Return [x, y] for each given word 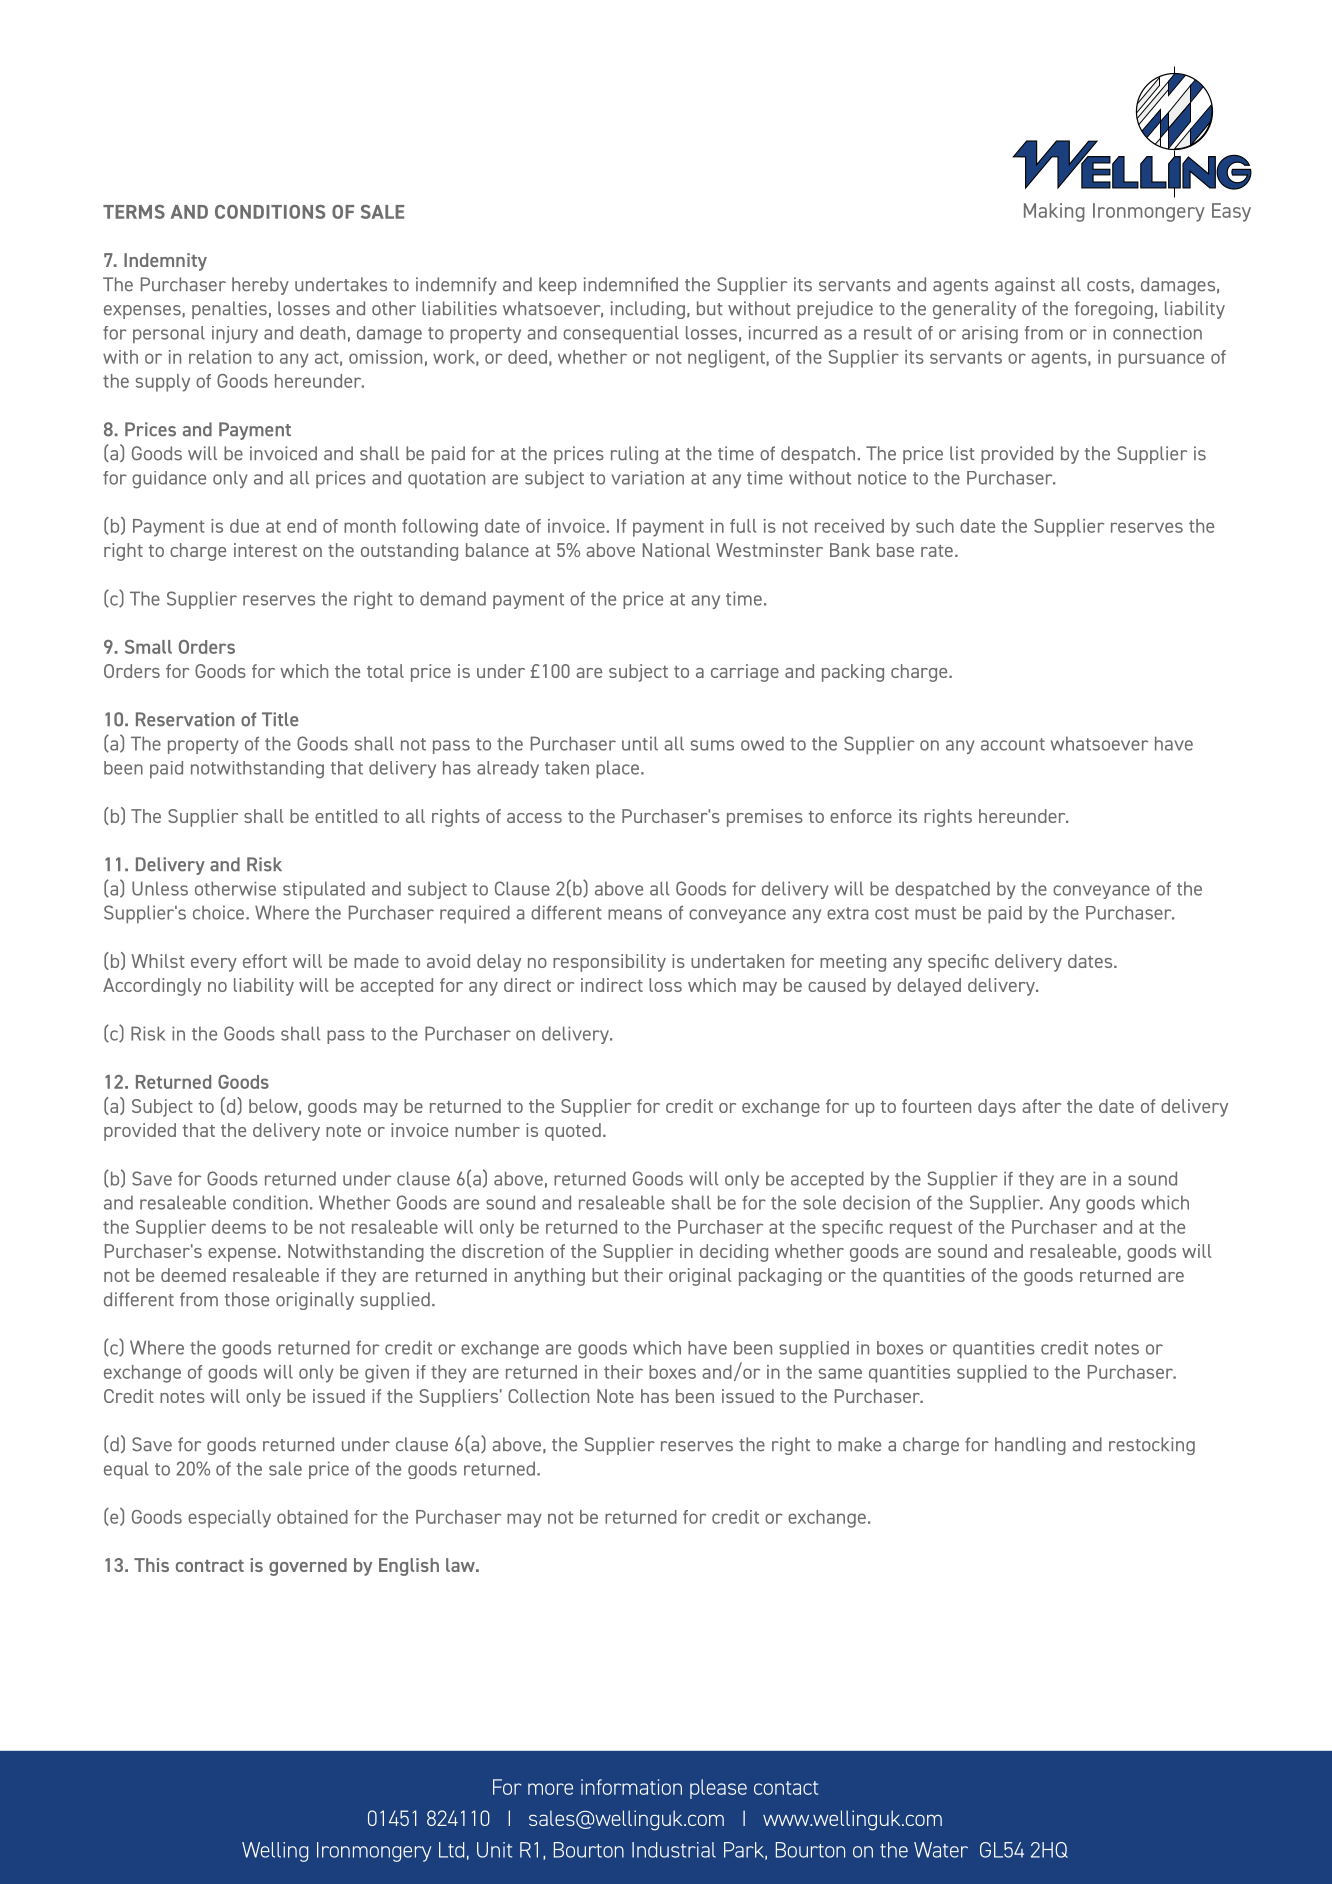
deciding [734, 1253]
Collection [548, 1396]
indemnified [631, 284]
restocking [1152, 1446]
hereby [260, 286]
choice [220, 912]
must [935, 913]
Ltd [451, 1850]
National [676, 550]
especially [229, 1519]
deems [239, 1227]
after [1041, 1106]
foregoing [1114, 310]
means [635, 914]
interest [265, 550]
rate [937, 551]
